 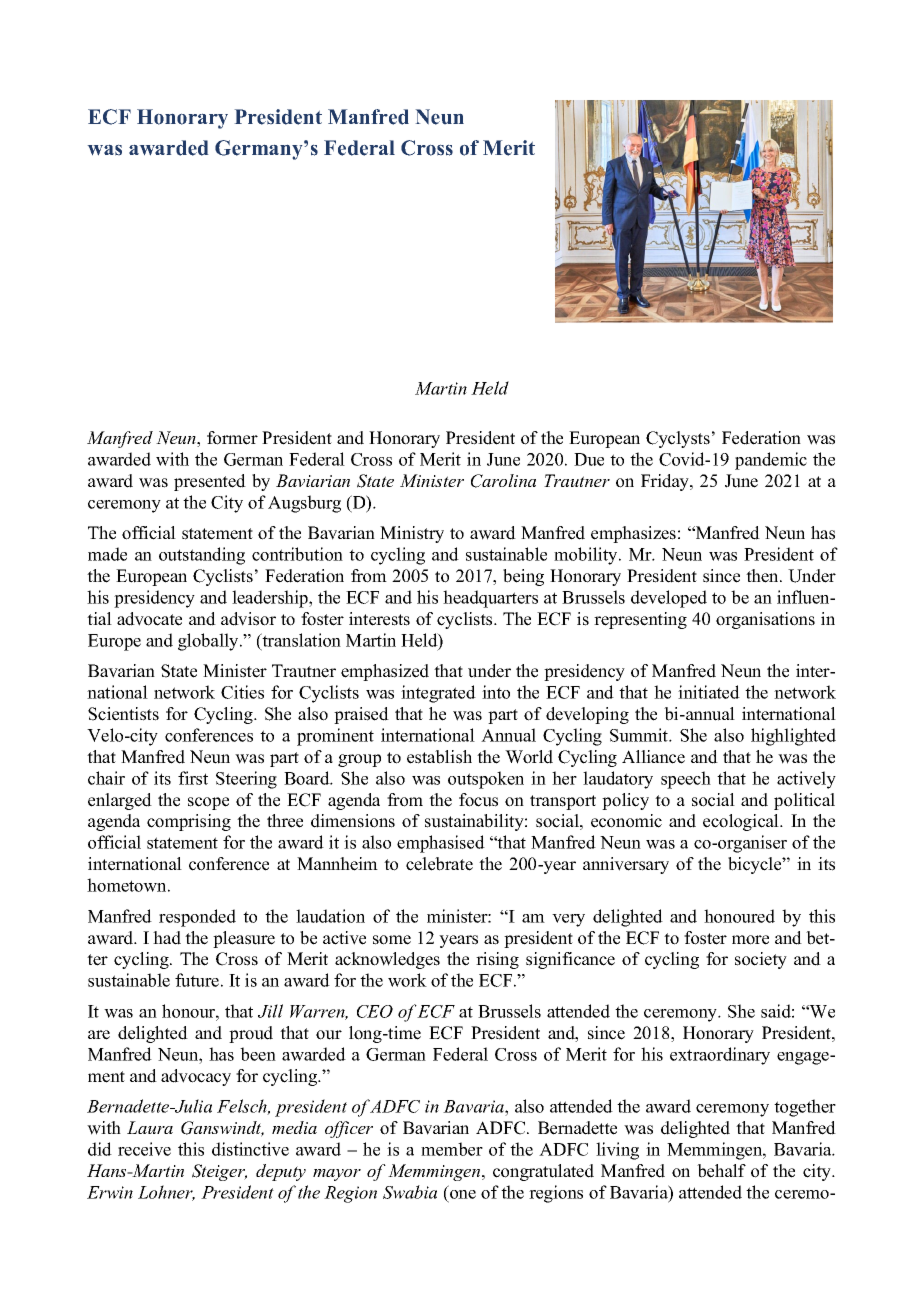 I want to click on integrated, so click(x=438, y=694).
